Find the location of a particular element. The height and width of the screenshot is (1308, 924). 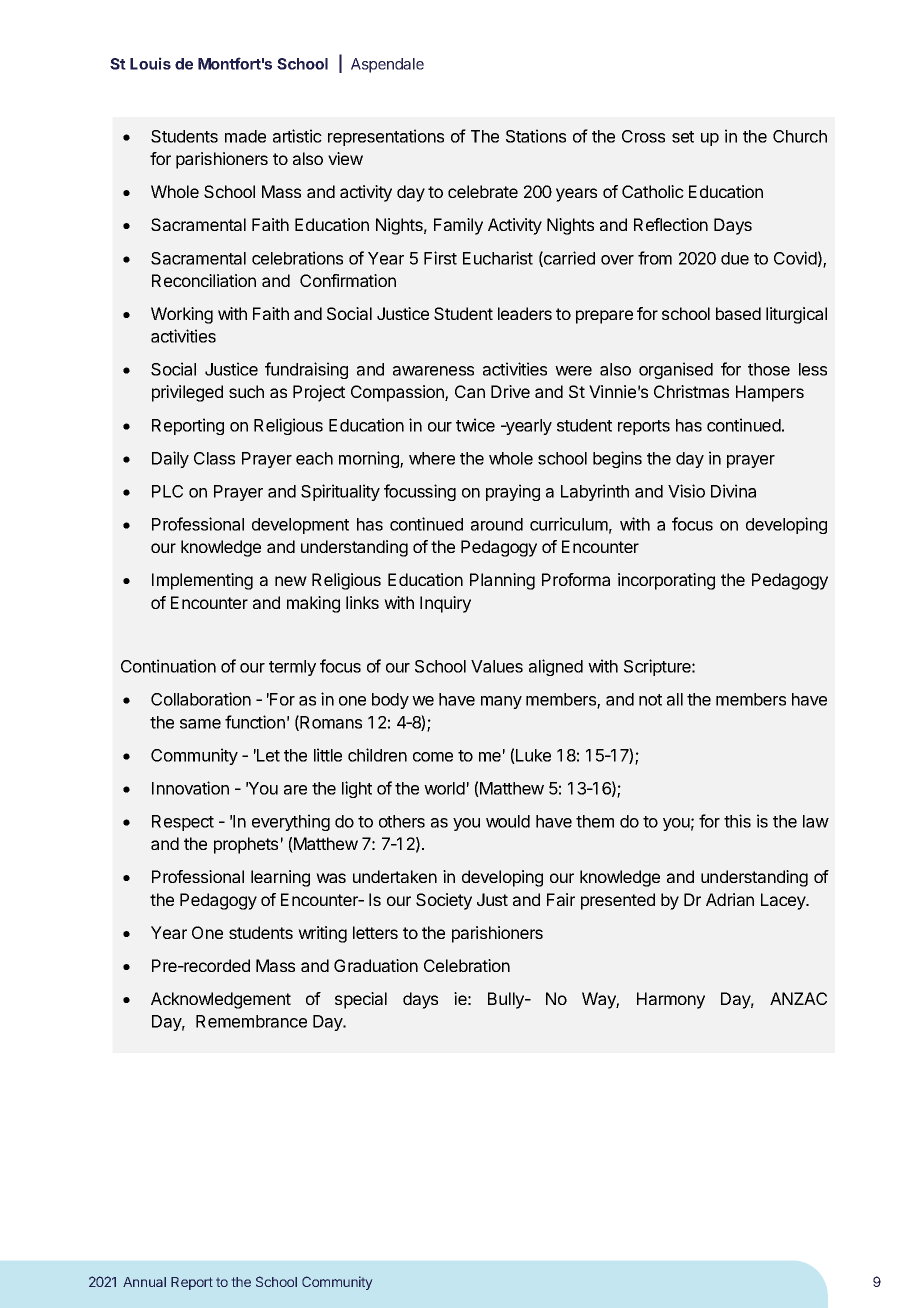

such is located at coordinates (246, 391).
